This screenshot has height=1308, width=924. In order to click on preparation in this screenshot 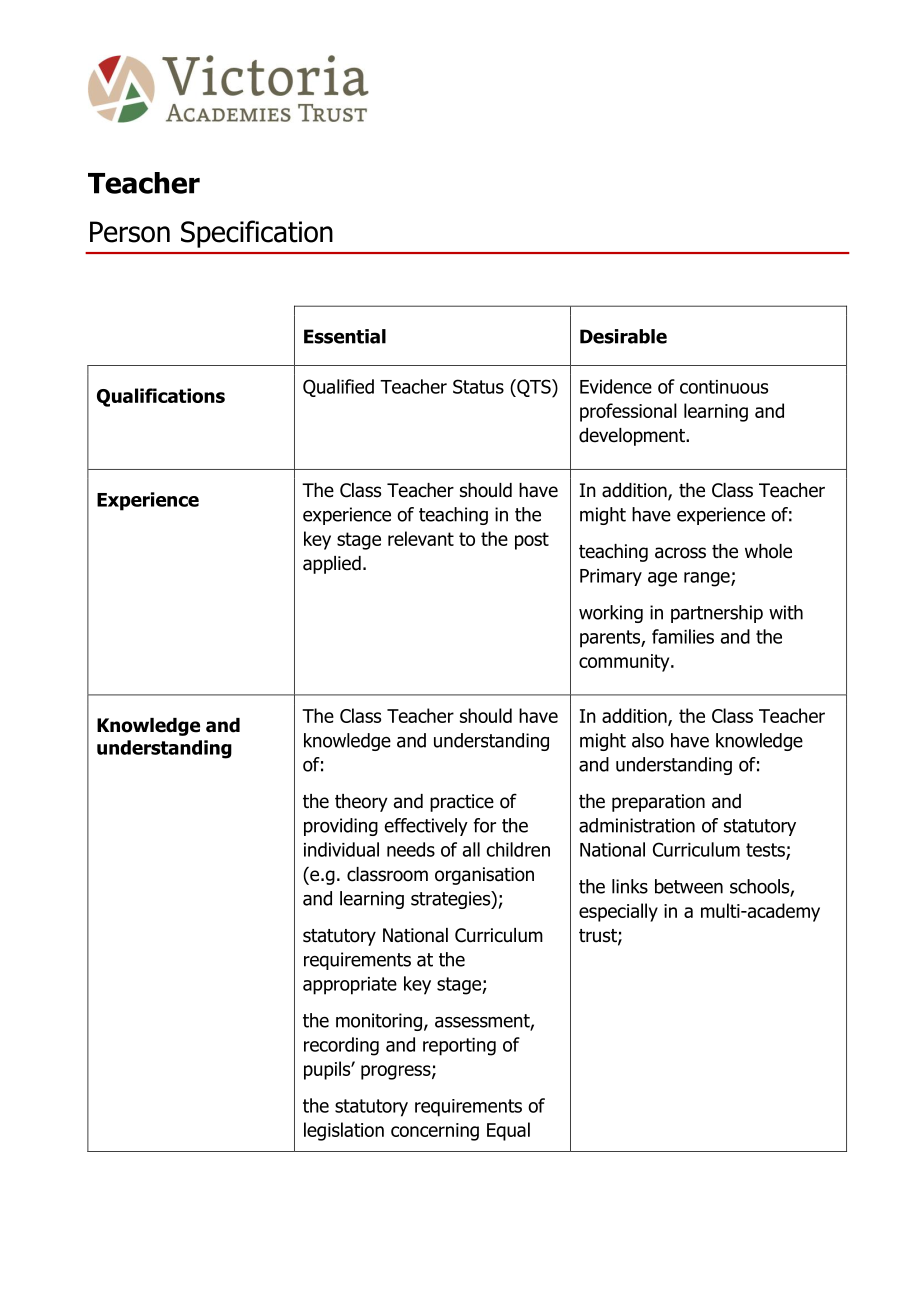, I will do `click(658, 803)`.
